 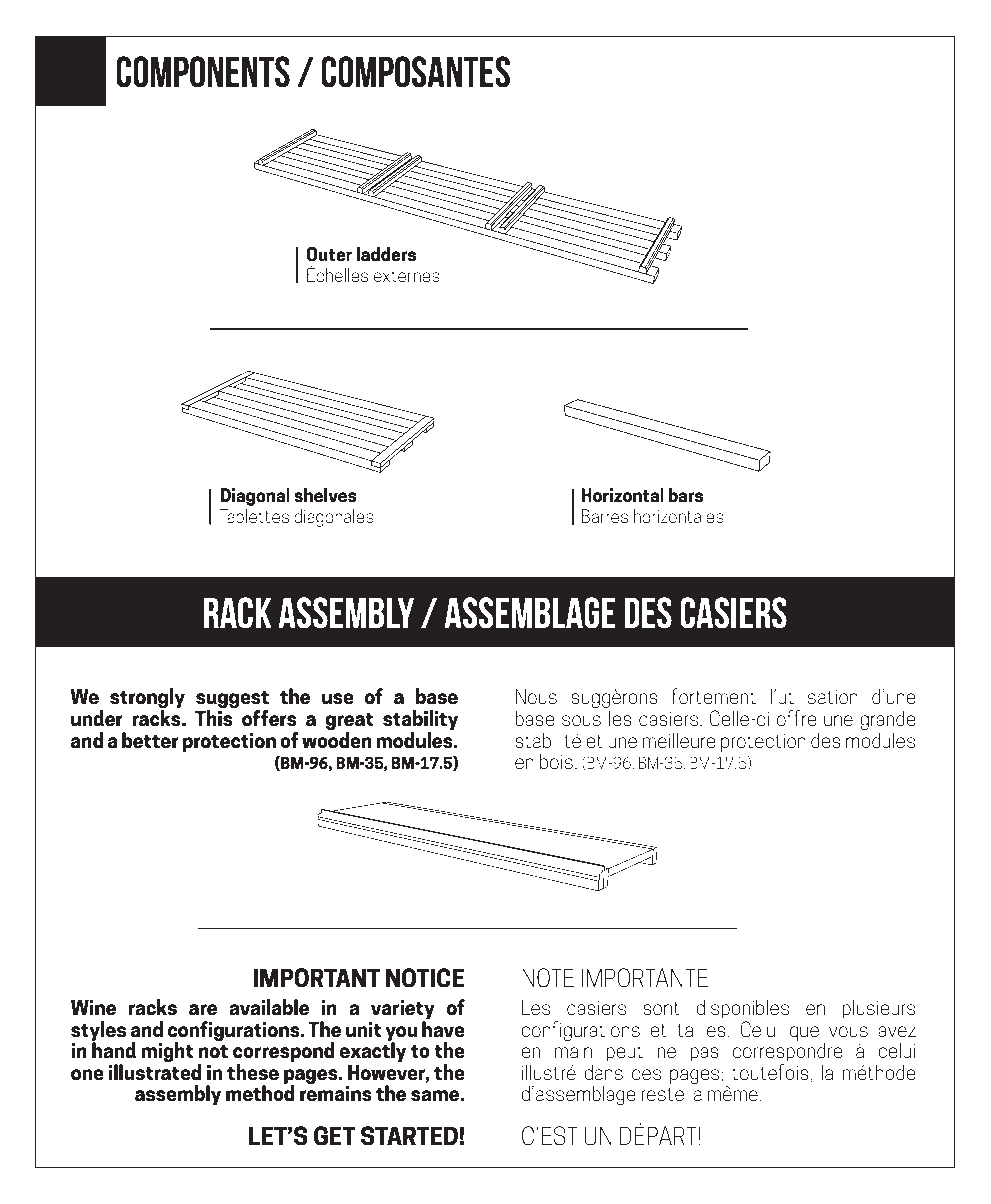 I want to click on COMPONENTS, so click(x=203, y=72).
